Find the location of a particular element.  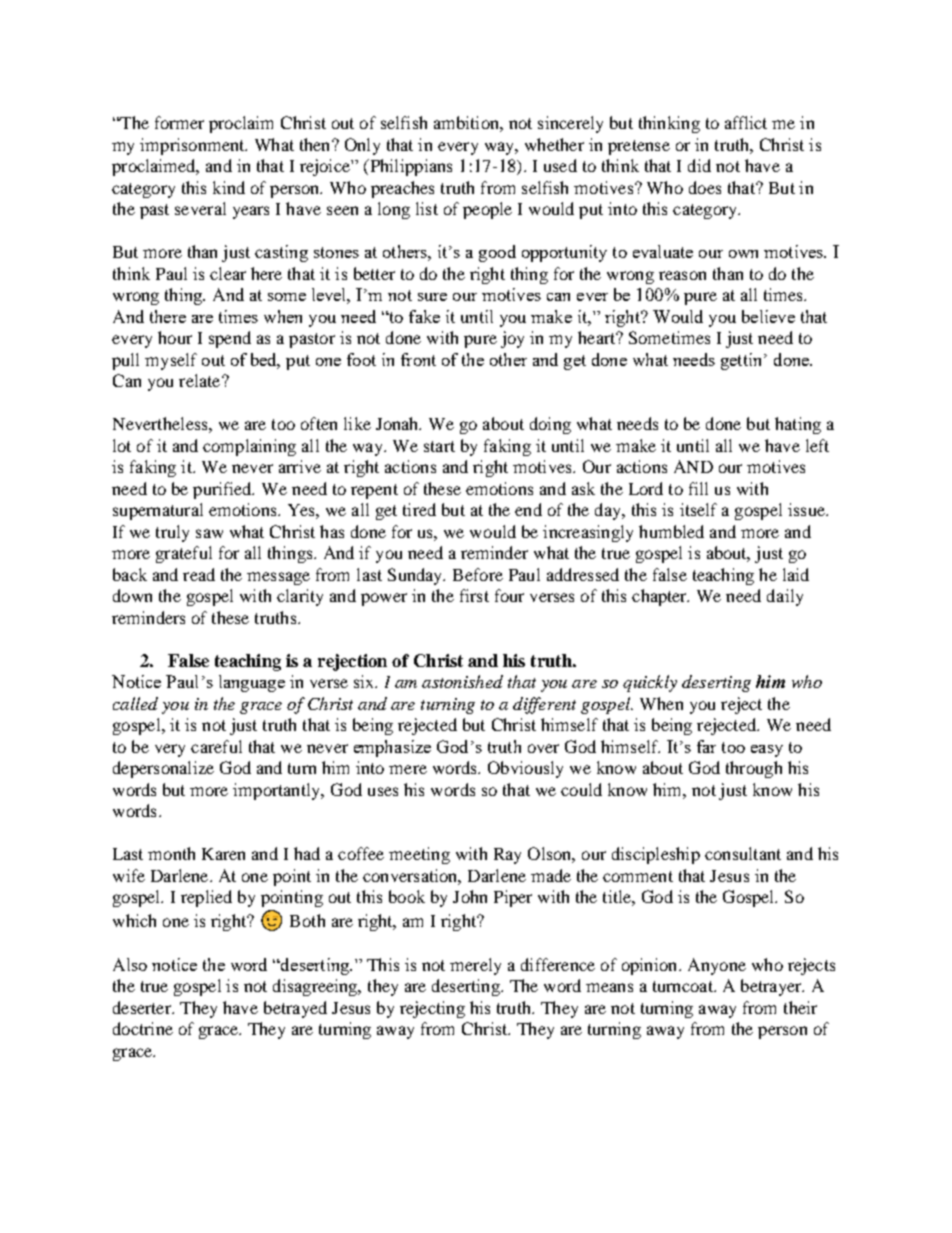

astonished is located at coordinates (462, 681).
